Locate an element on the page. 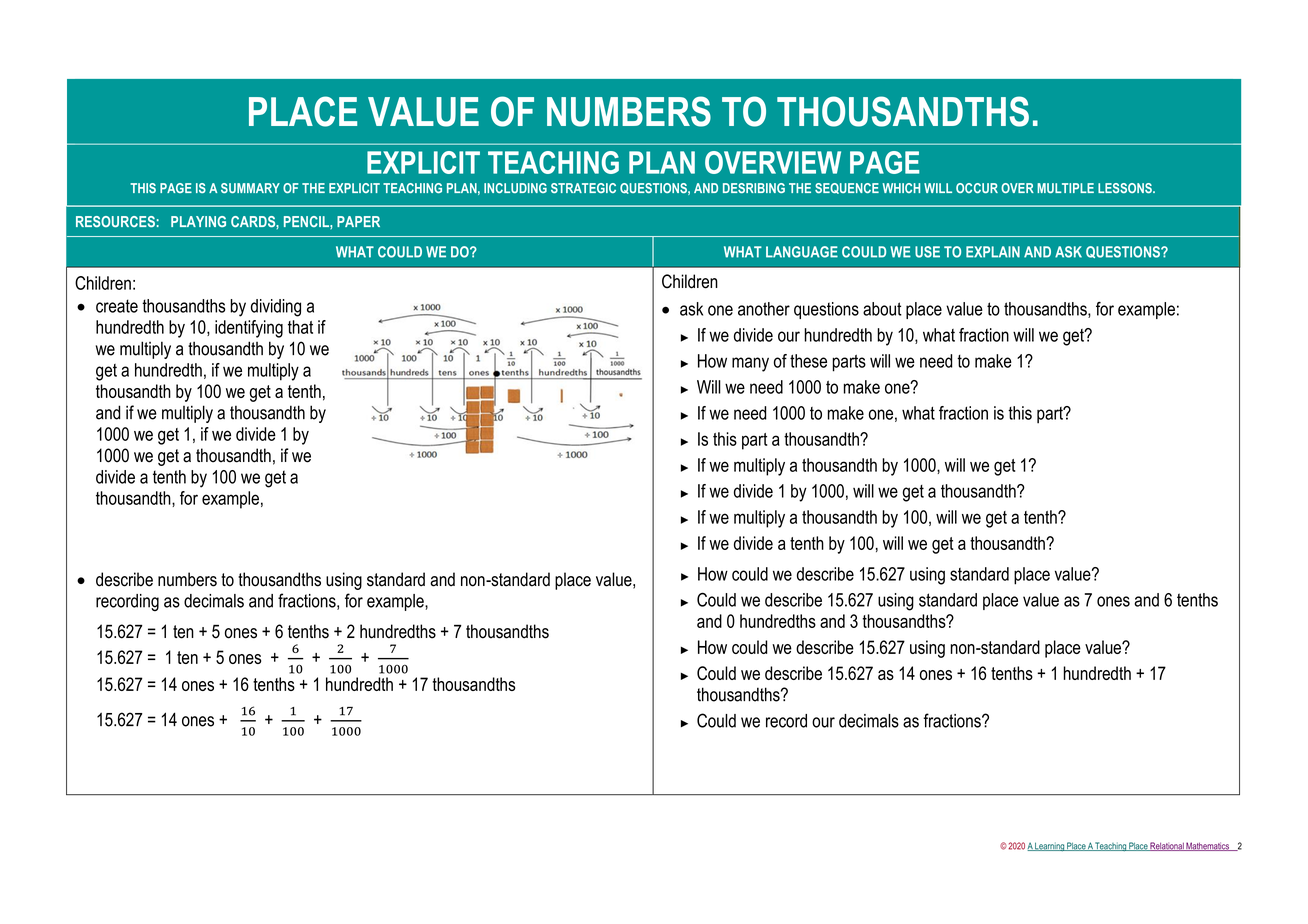  STRATEGIC is located at coordinates (583, 188).
